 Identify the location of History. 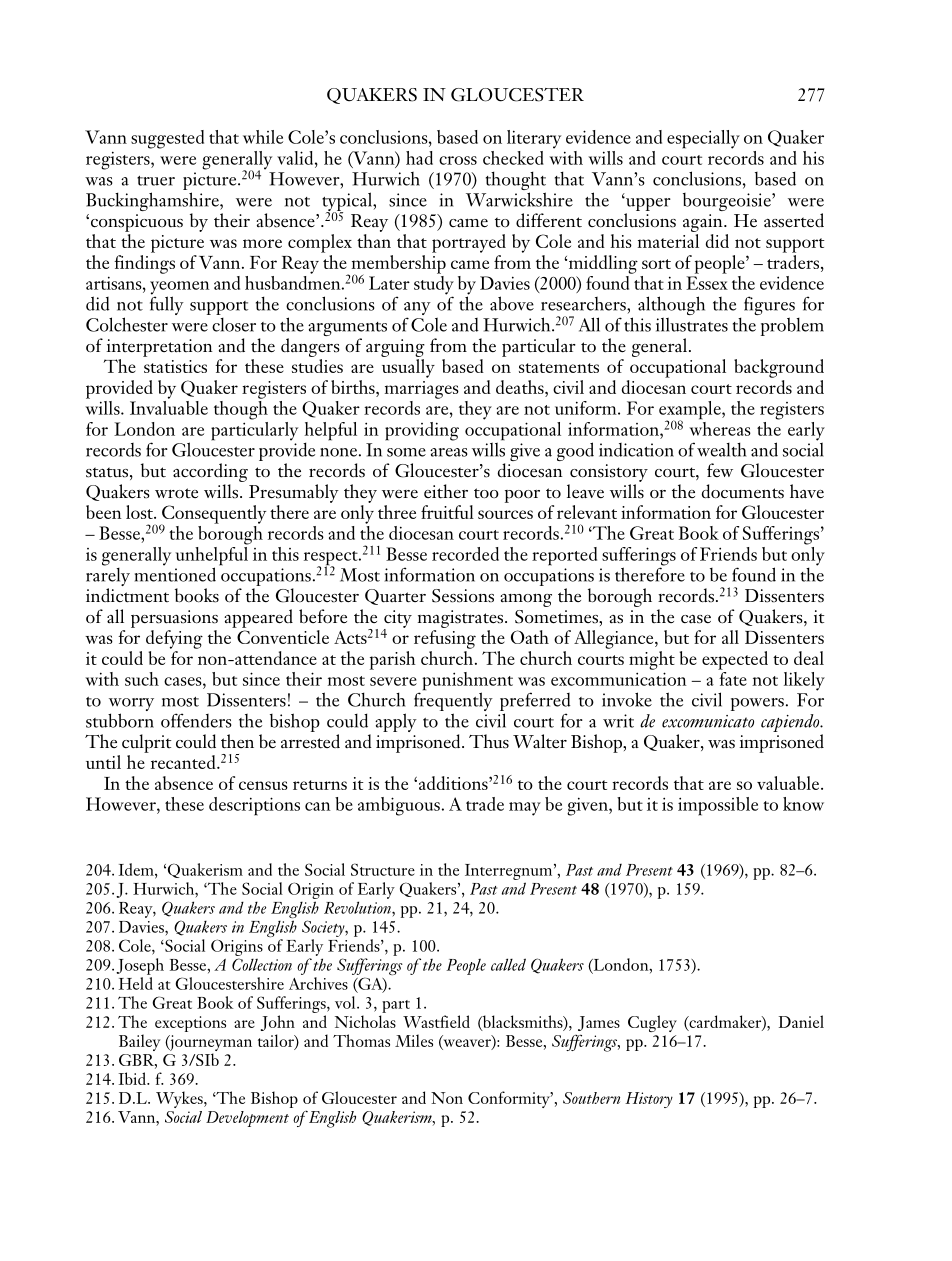
(649, 1100).
